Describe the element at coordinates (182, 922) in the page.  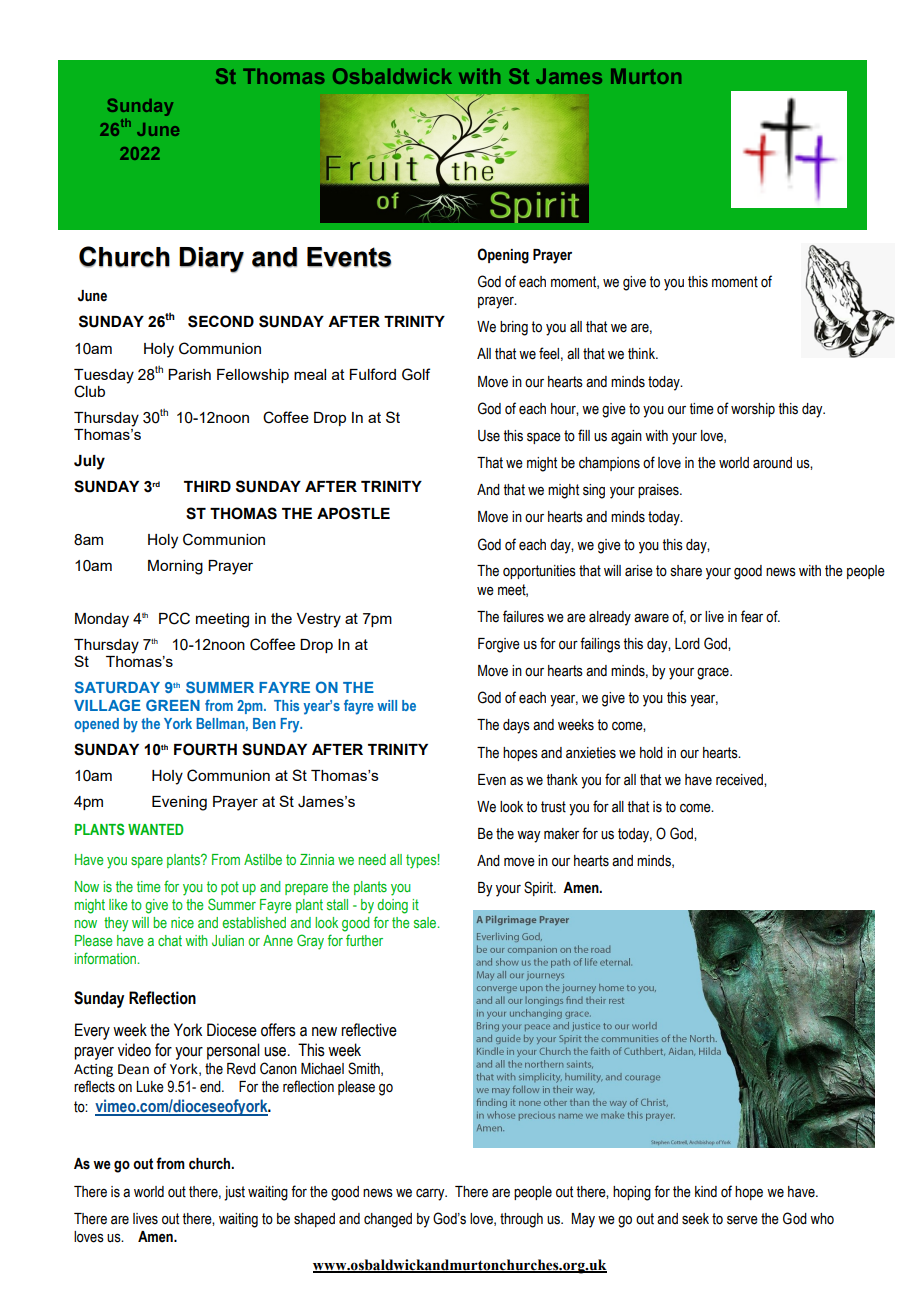
I see `nice` at that location.
